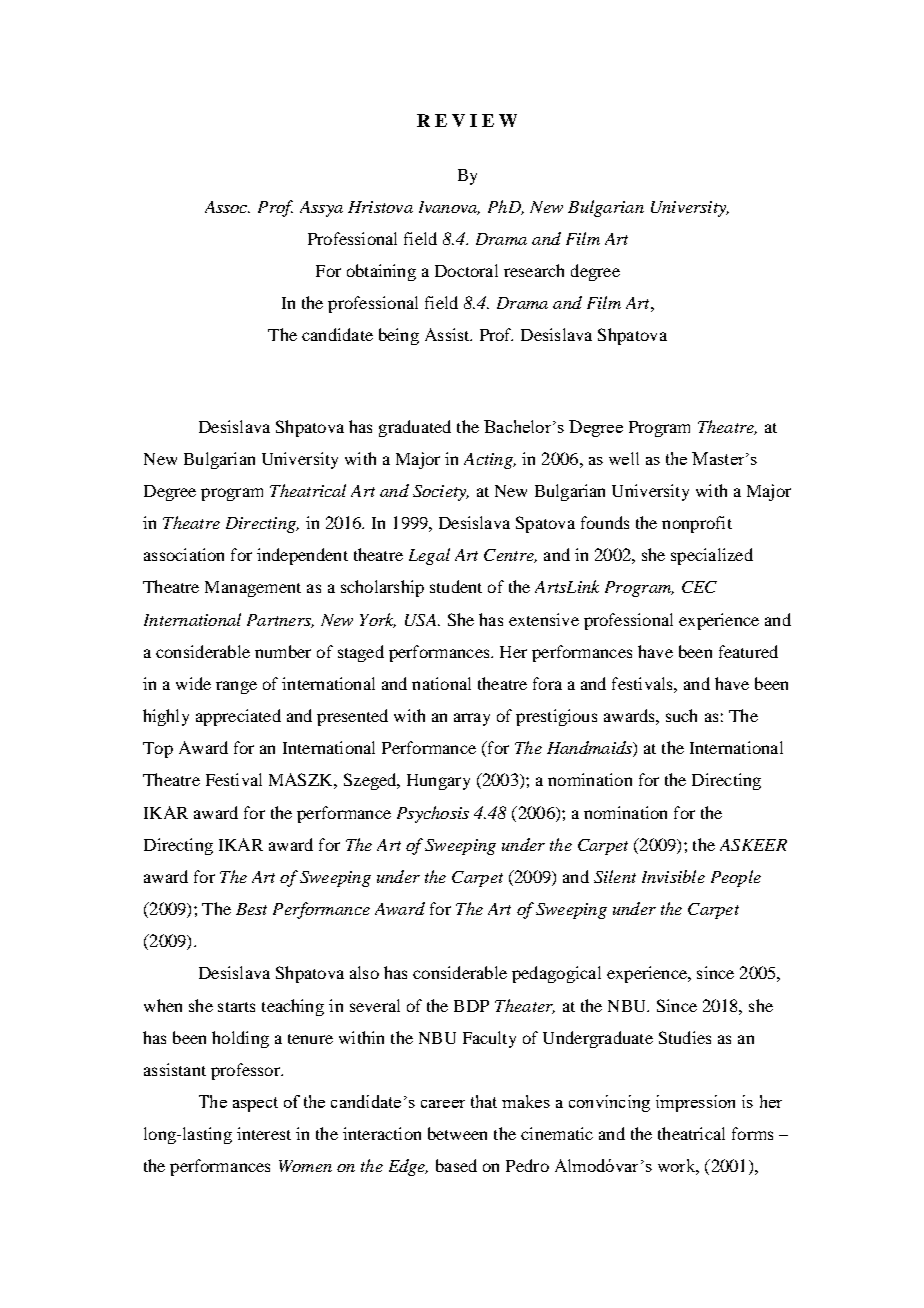 The image size is (924, 1308). Describe the element at coordinates (699, 587) in the screenshot. I see `CEC` at that location.
